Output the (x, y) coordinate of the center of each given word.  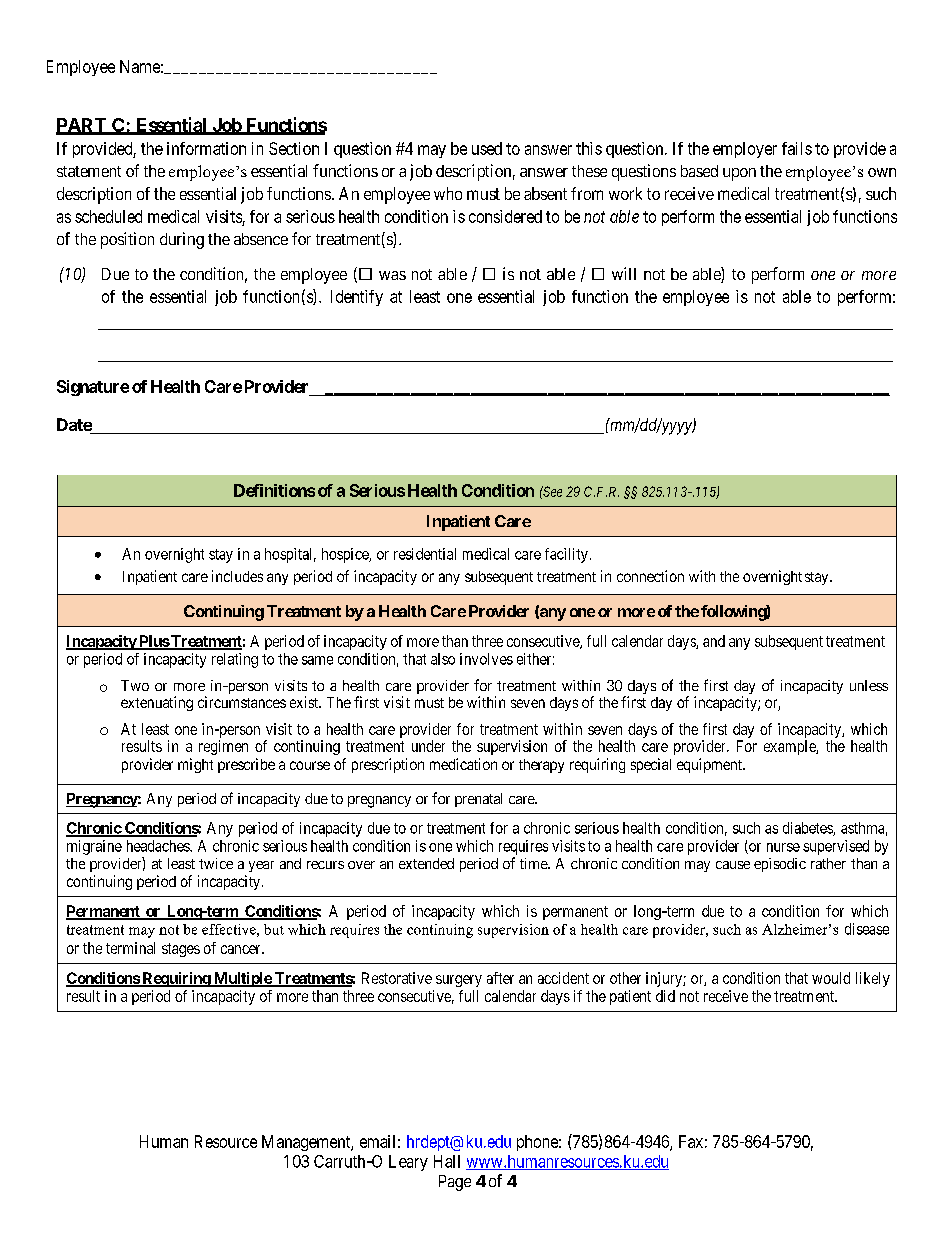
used (487, 148)
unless (869, 685)
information (206, 148)
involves (486, 659)
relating (235, 660)
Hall (447, 1161)
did (665, 996)
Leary (408, 1163)
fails (797, 148)
